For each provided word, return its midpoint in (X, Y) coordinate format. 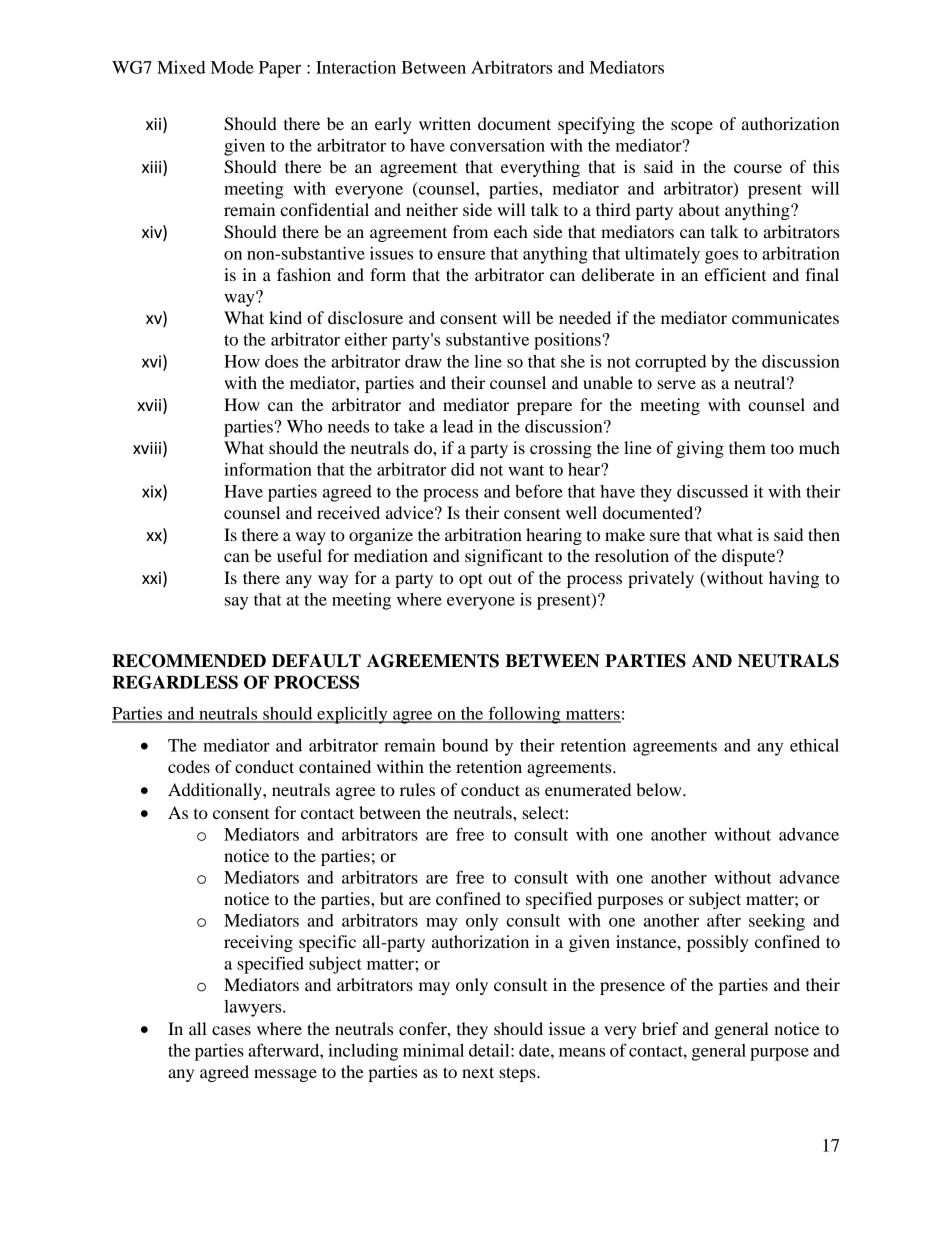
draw (423, 361)
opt (471, 580)
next (478, 1072)
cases (231, 1030)
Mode (232, 67)
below (660, 789)
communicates (785, 317)
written (445, 123)
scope (692, 127)
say (236, 603)
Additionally (216, 791)
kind (285, 317)
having (794, 579)
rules (417, 789)
